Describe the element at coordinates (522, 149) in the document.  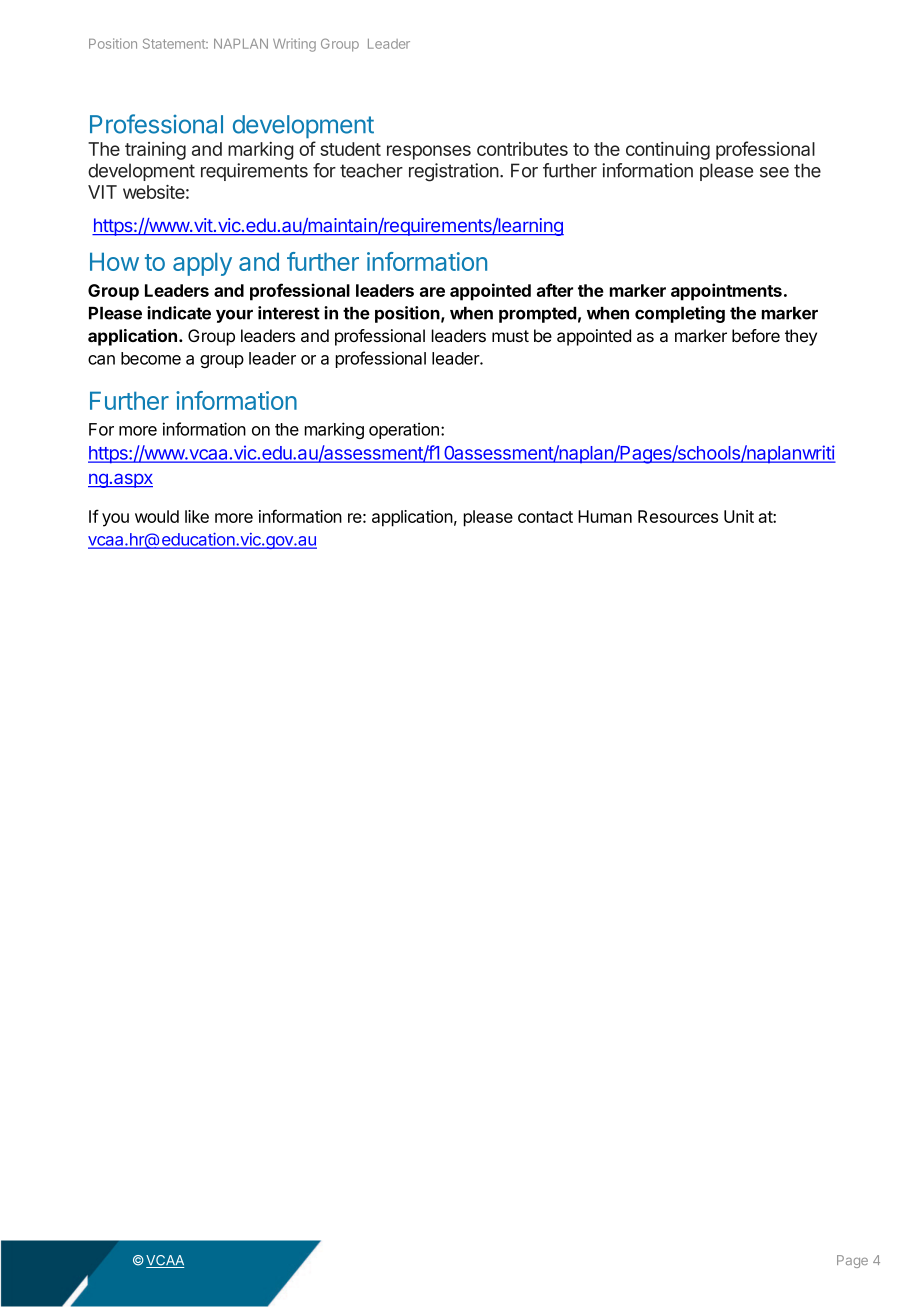
I see `contributes` at that location.
